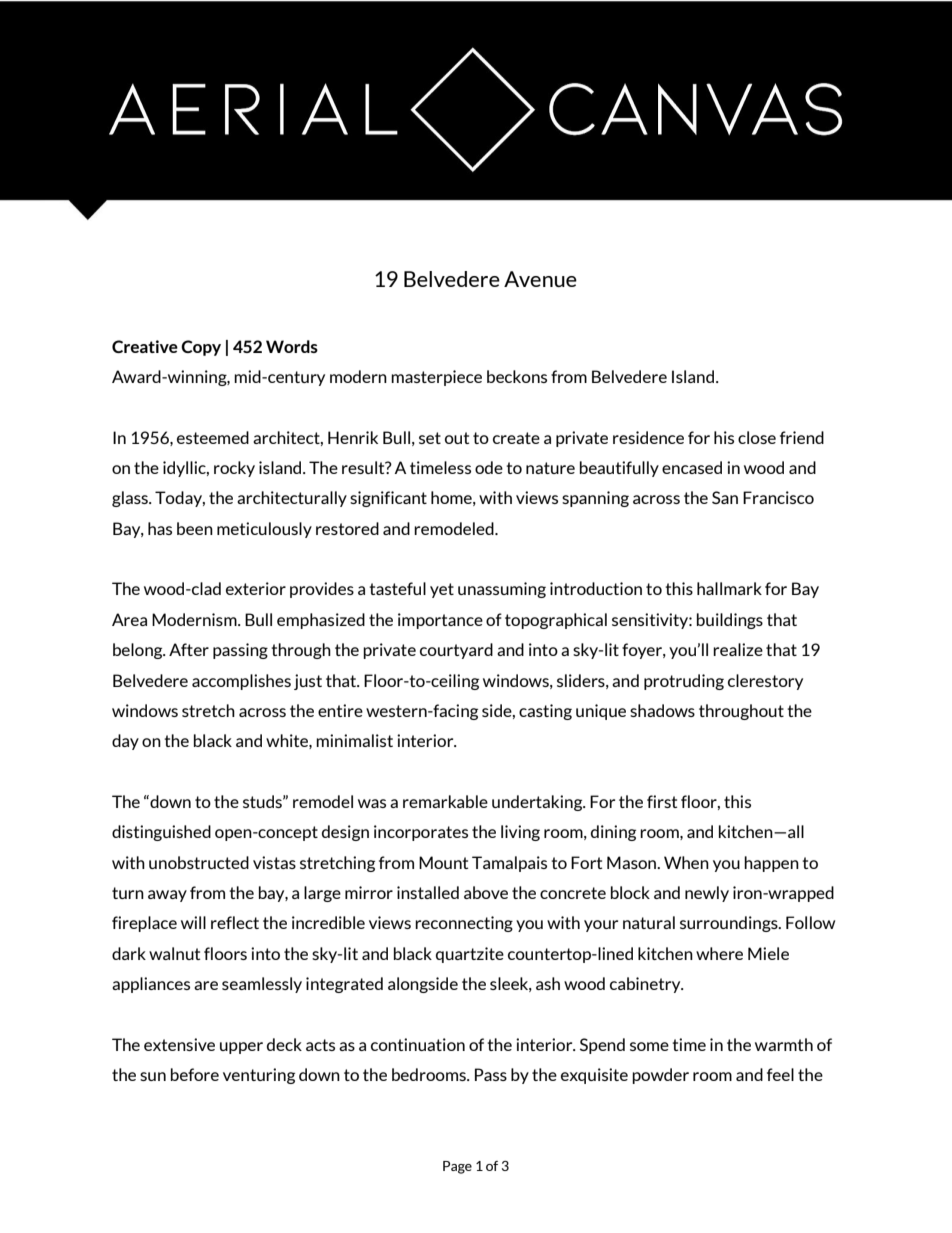 This screenshot has height=1233, width=952. I want to click on Page, so click(457, 1167).
